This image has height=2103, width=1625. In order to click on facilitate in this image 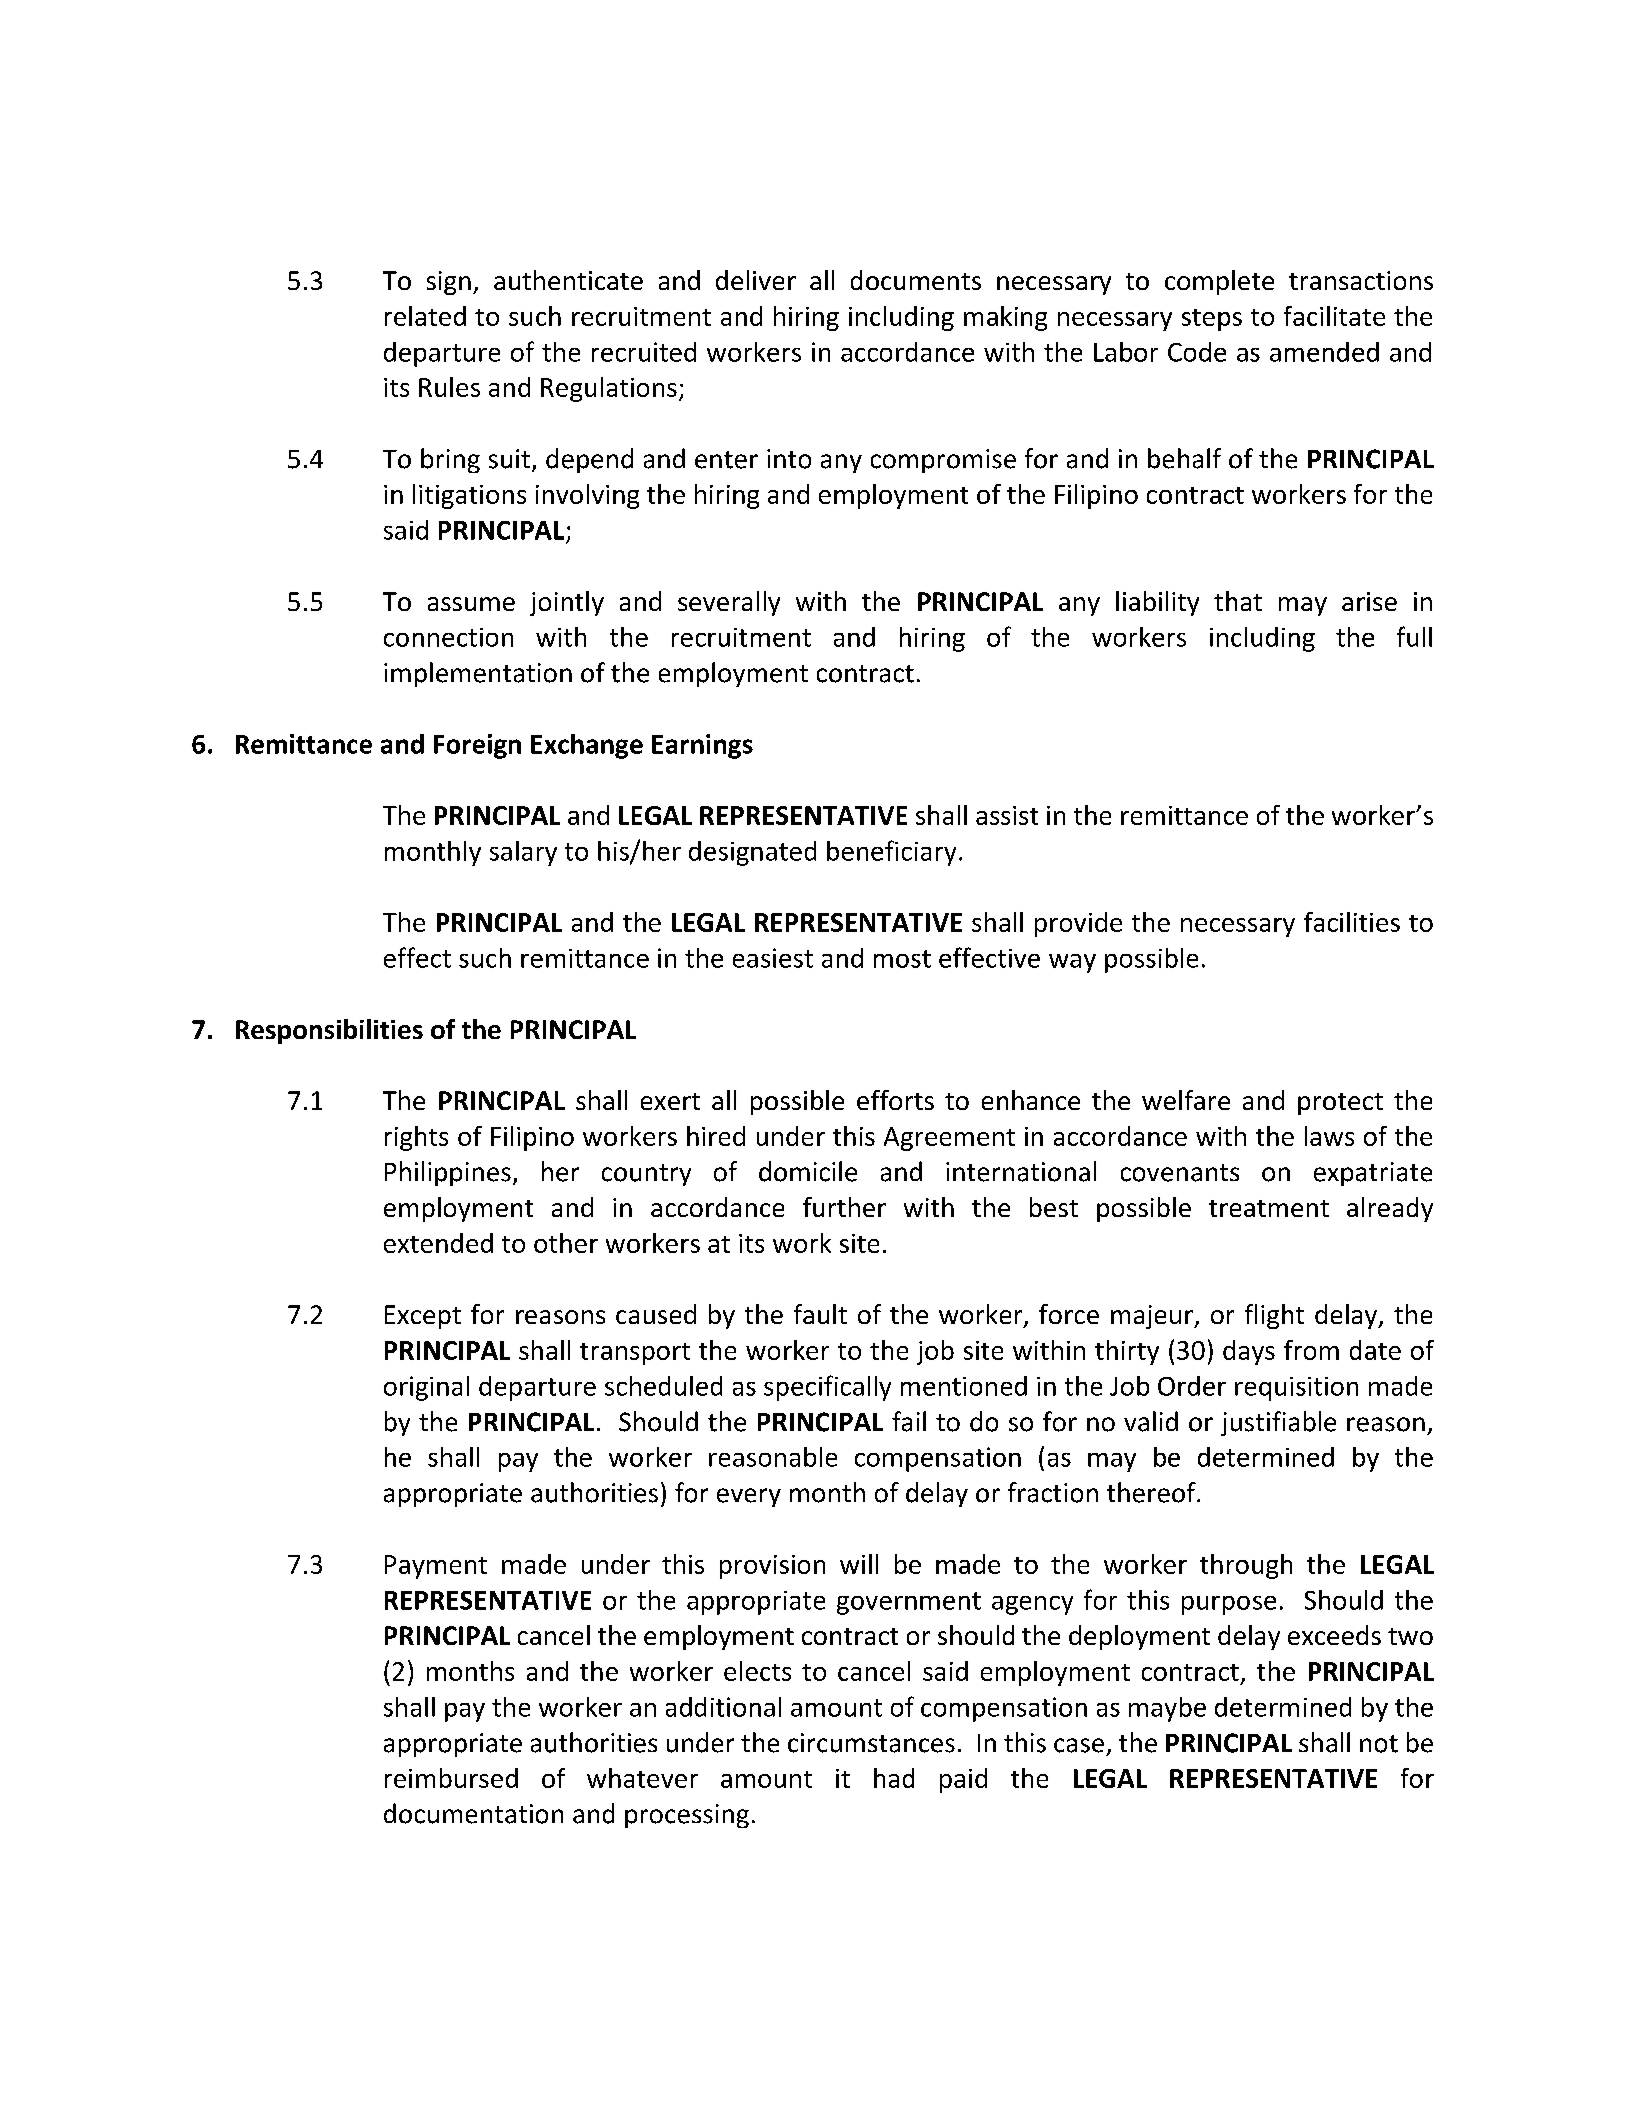, I will do `click(1334, 316)`.
